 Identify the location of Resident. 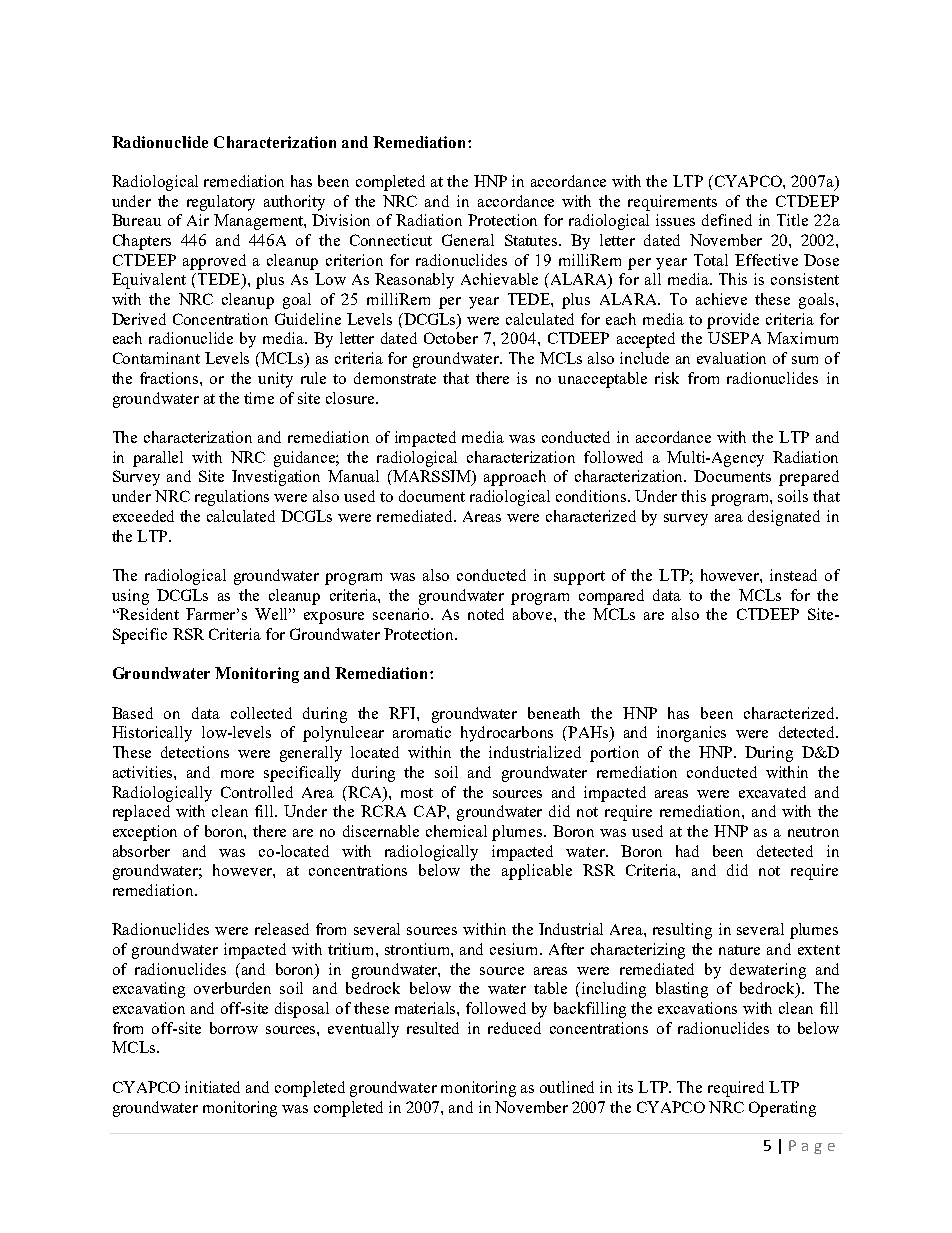
(148, 614).
